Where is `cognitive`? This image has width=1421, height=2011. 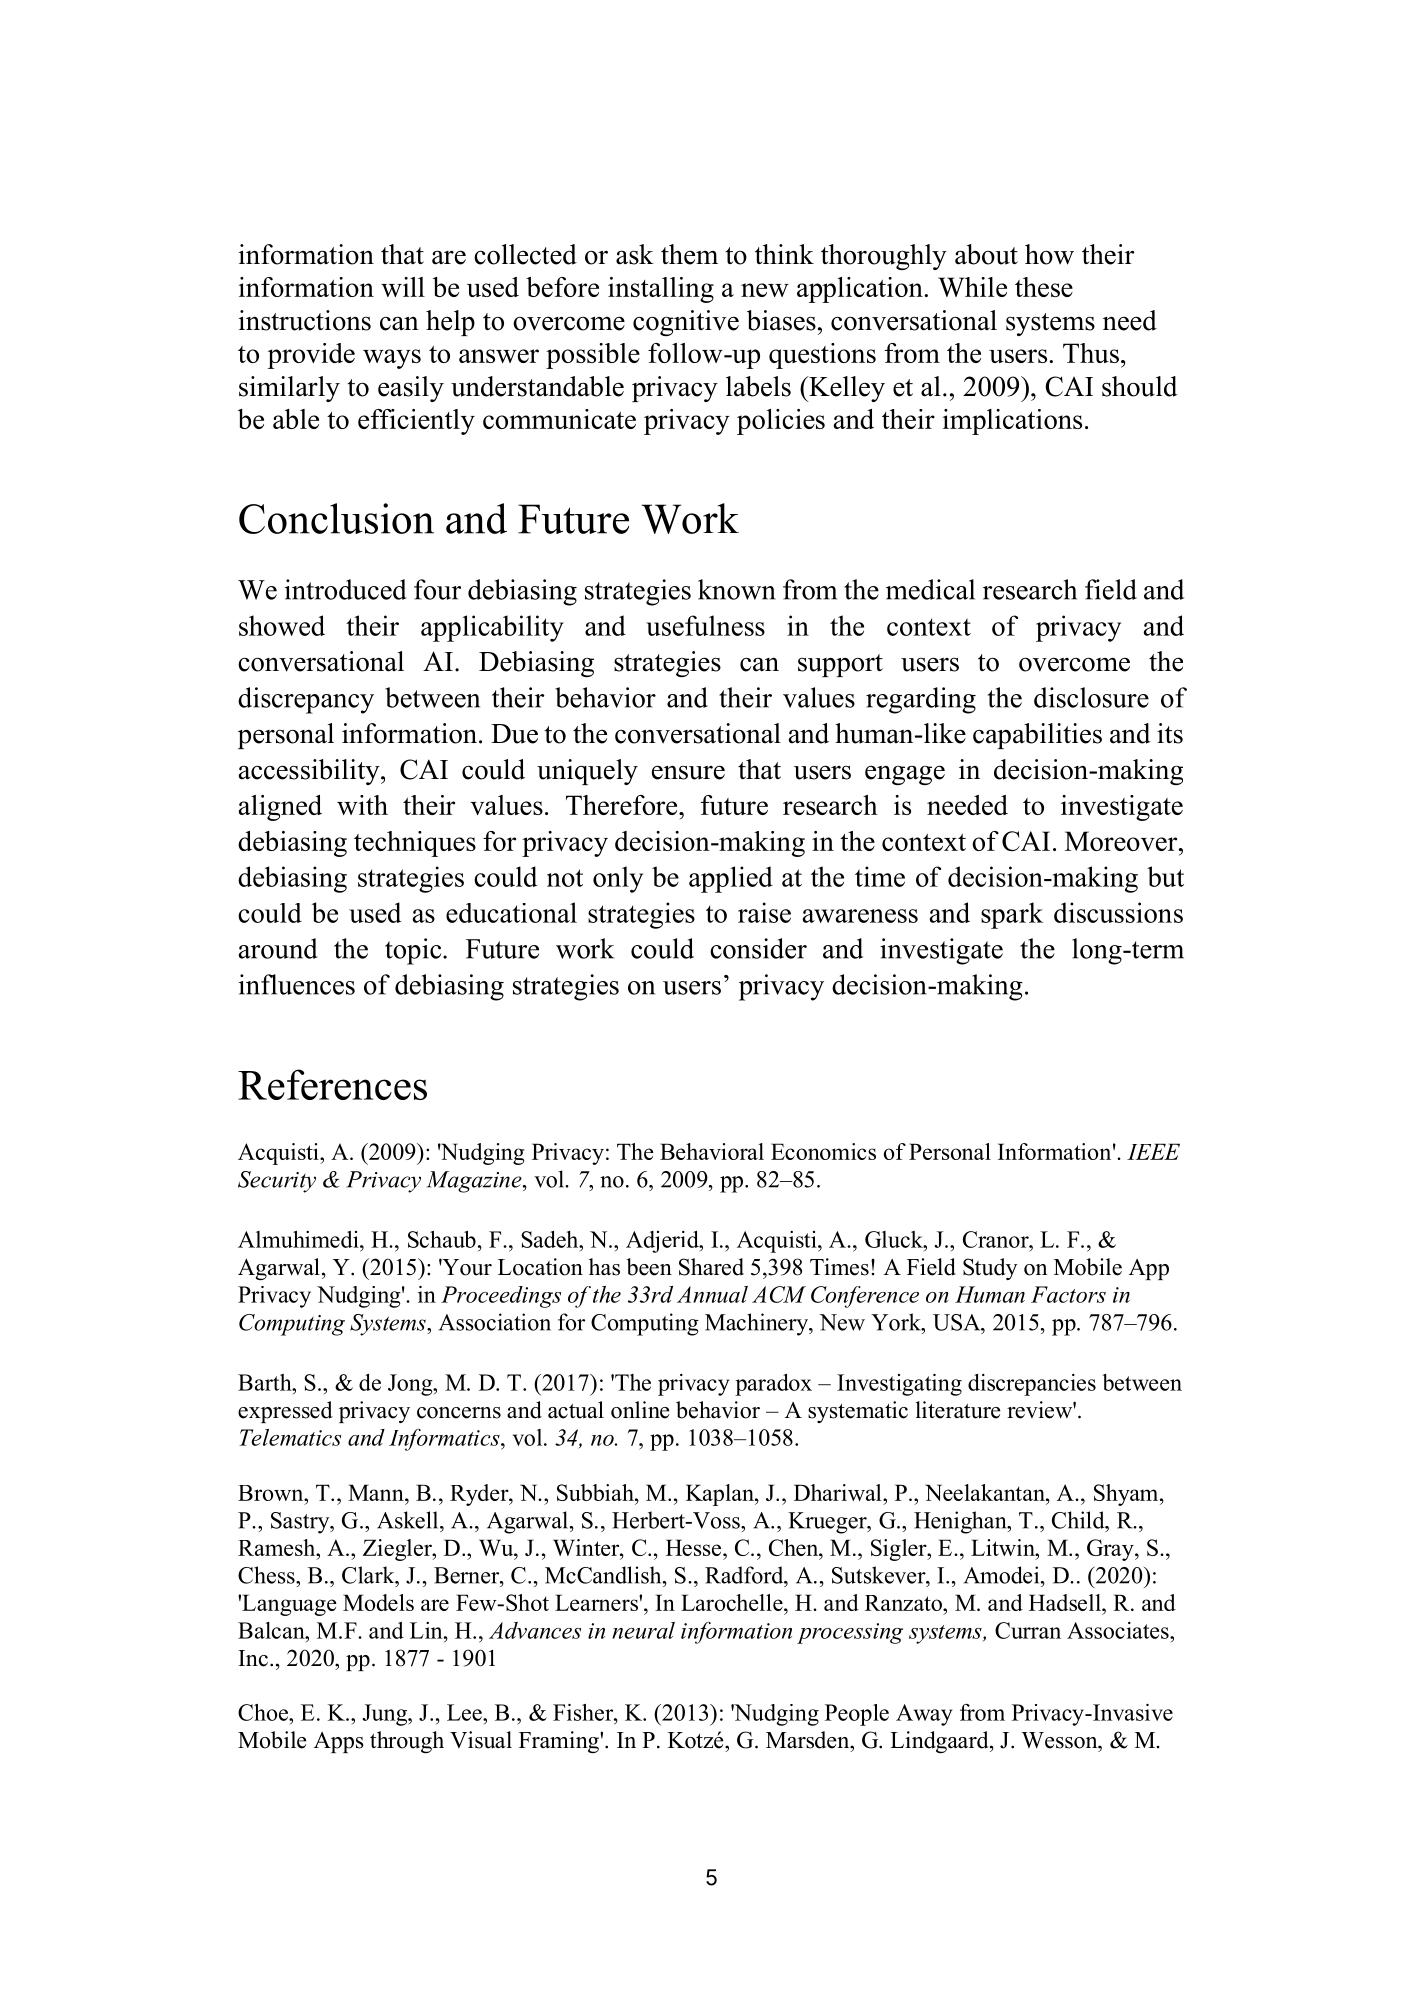 cognitive is located at coordinates (686, 323).
